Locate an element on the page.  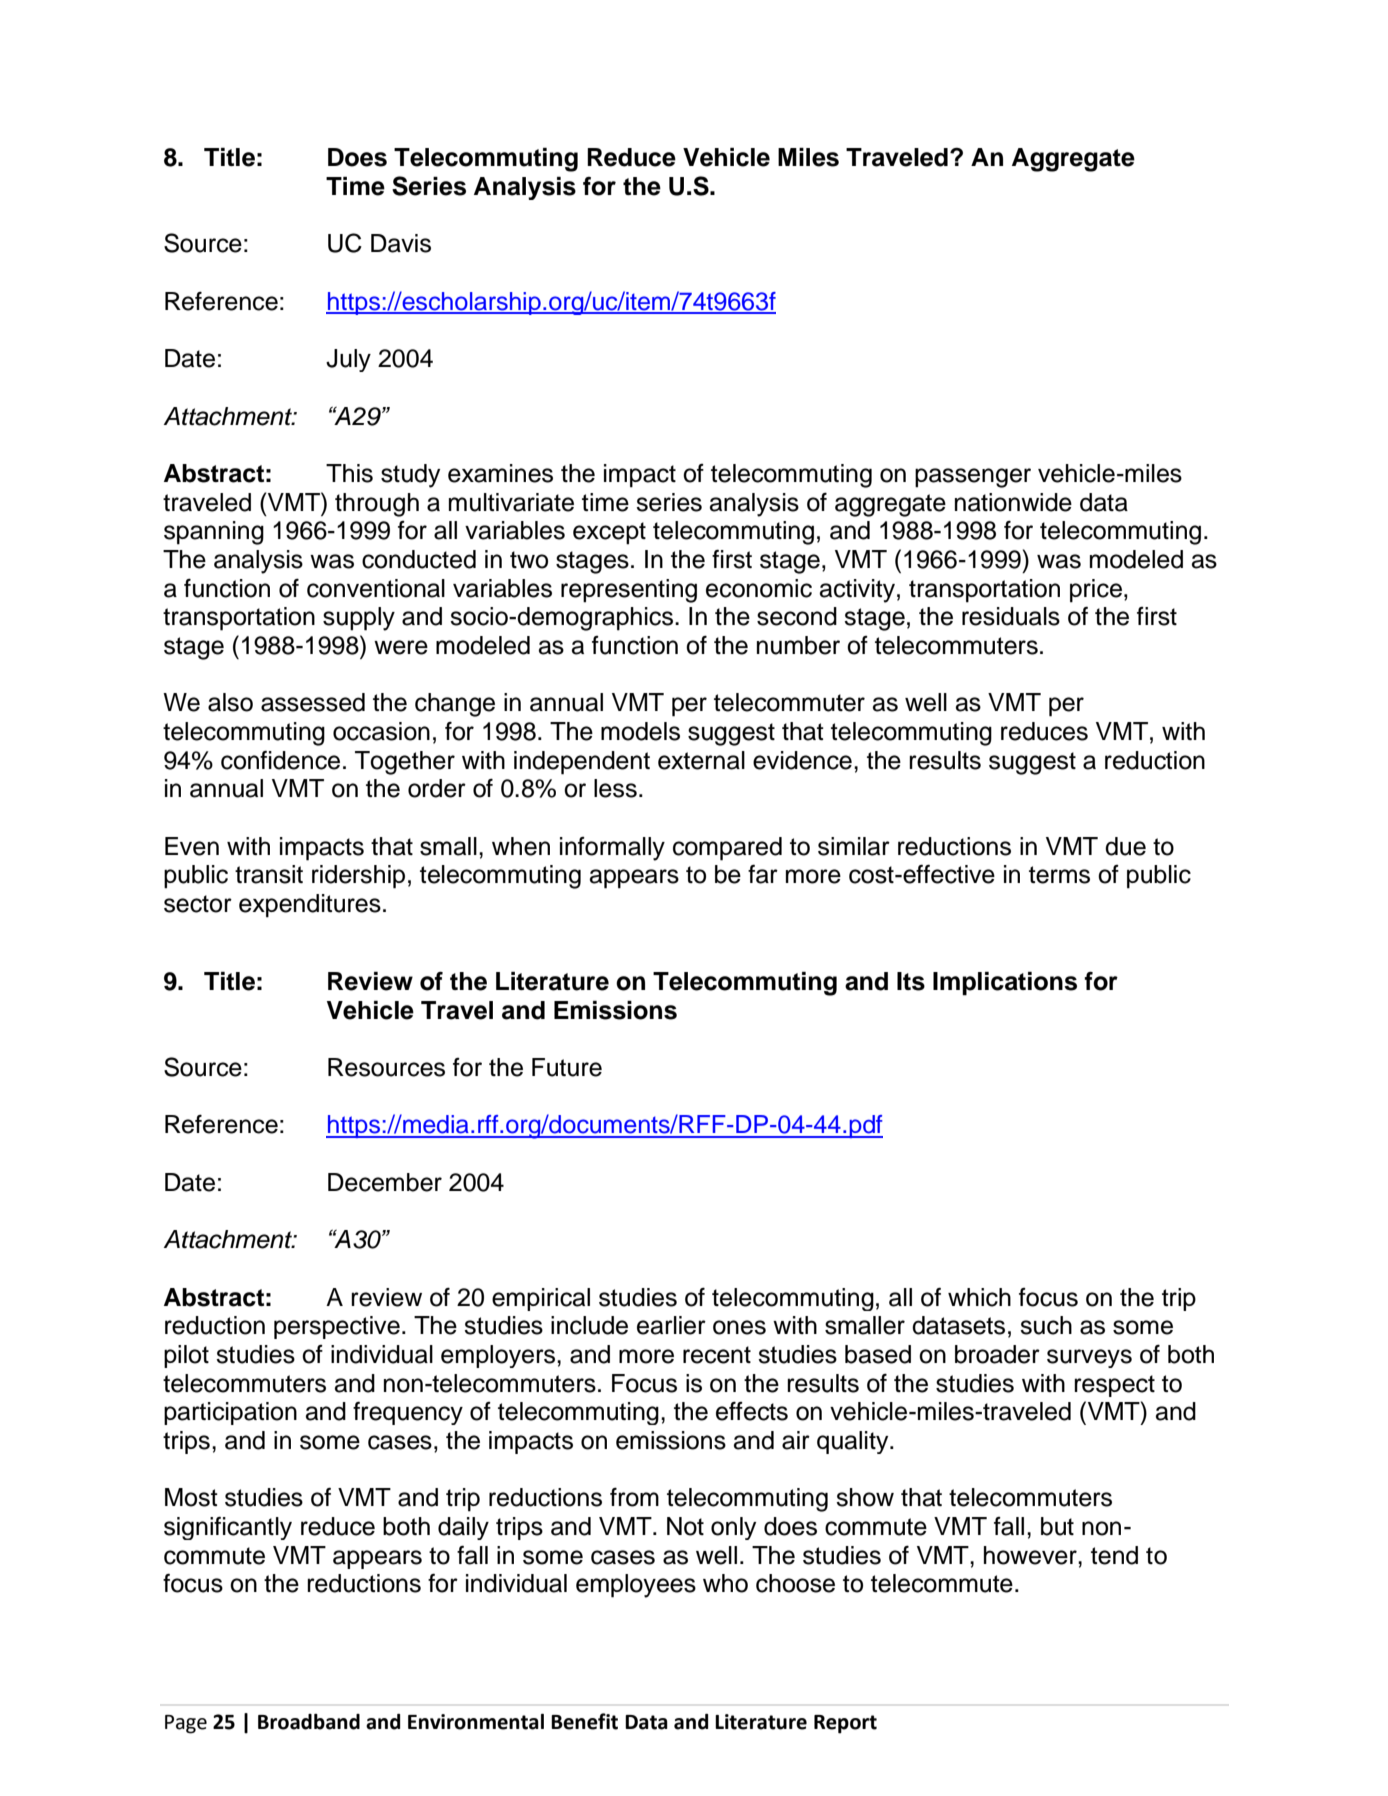
Broadband is located at coordinates (309, 1722).
